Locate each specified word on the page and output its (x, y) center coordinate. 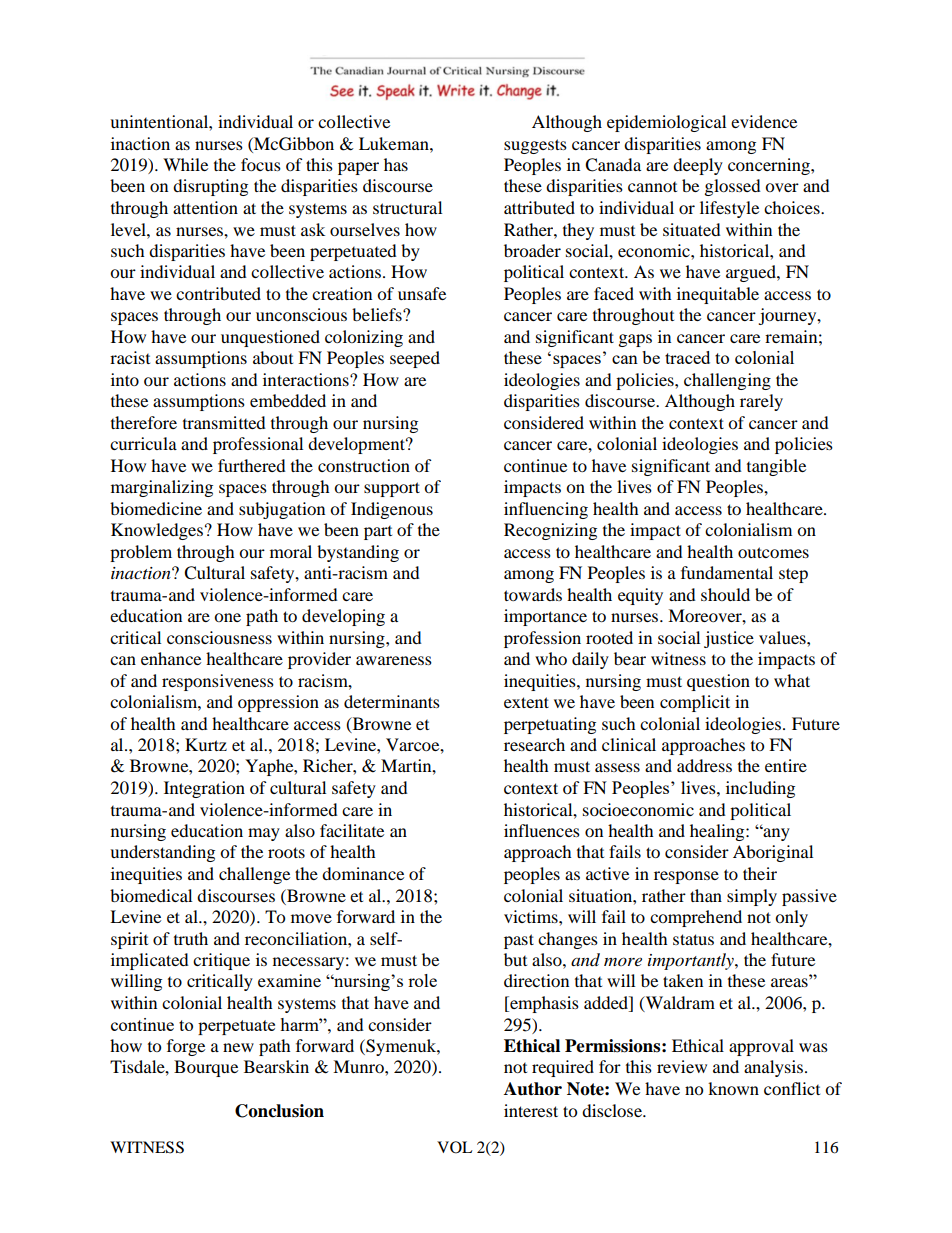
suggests (535, 146)
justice (729, 639)
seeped (415, 359)
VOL (455, 1147)
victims (532, 916)
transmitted (224, 422)
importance (545, 617)
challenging (727, 381)
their (760, 873)
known (733, 1088)
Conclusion (279, 1111)
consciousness (219, 637)
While (185, 164)
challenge (254, 875)
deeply (698, 166)
